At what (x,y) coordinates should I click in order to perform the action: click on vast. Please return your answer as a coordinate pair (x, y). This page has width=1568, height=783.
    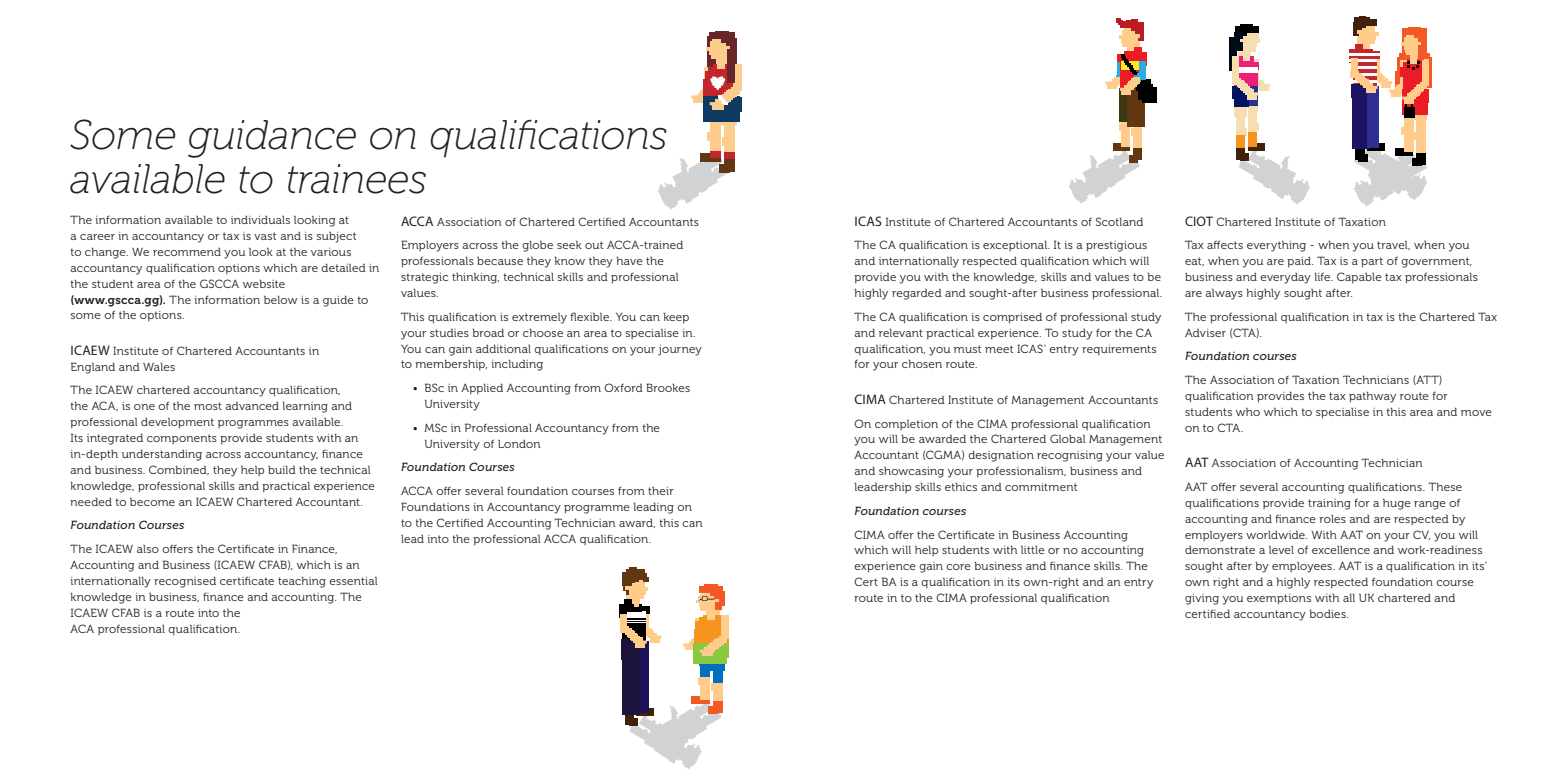
    Looking at the image, I should click on (265, 236).
